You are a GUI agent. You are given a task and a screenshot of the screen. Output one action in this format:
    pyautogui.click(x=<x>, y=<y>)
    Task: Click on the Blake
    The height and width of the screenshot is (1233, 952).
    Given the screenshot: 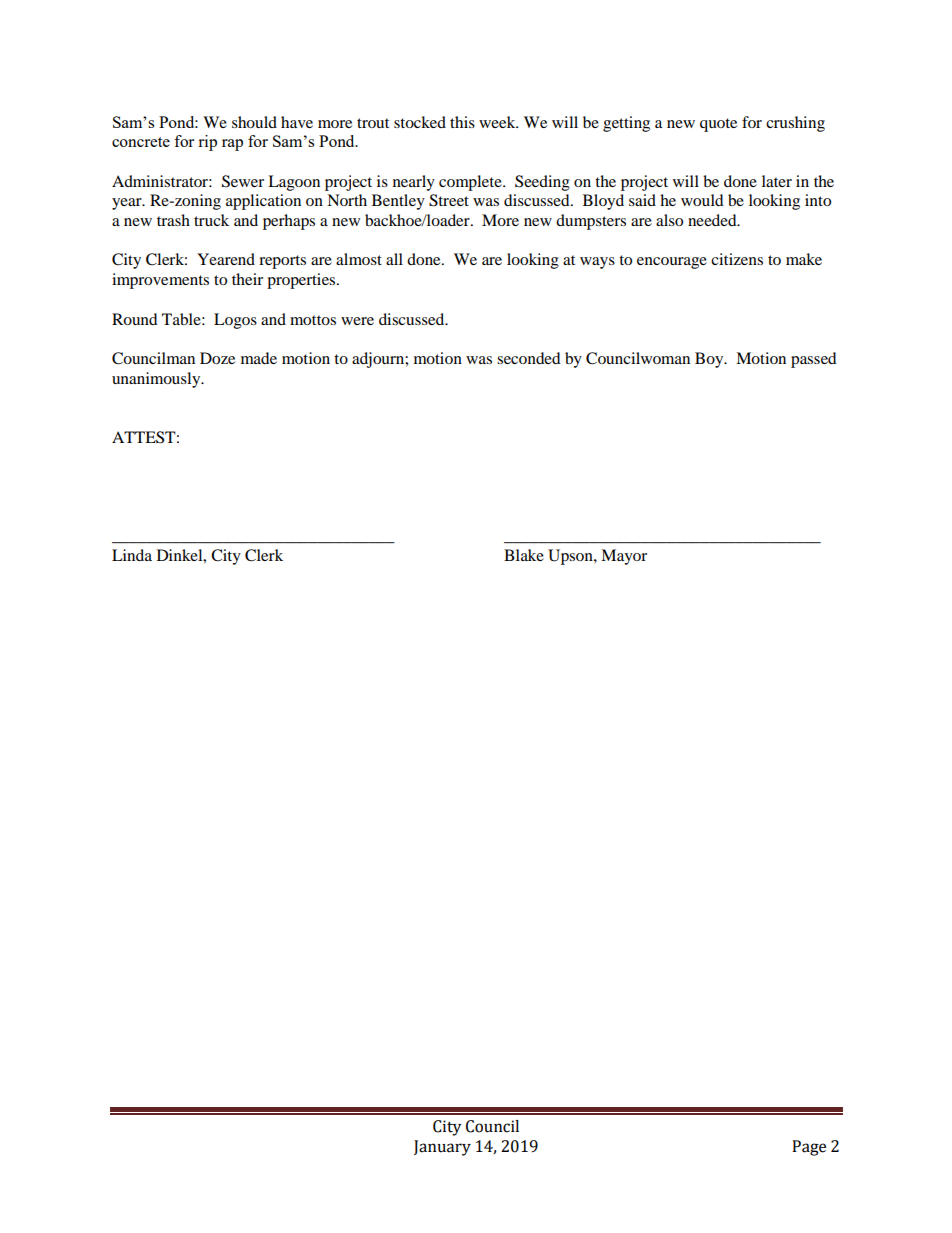 What is the action you would take?
    pyautogui.click(x=524, y=555)
